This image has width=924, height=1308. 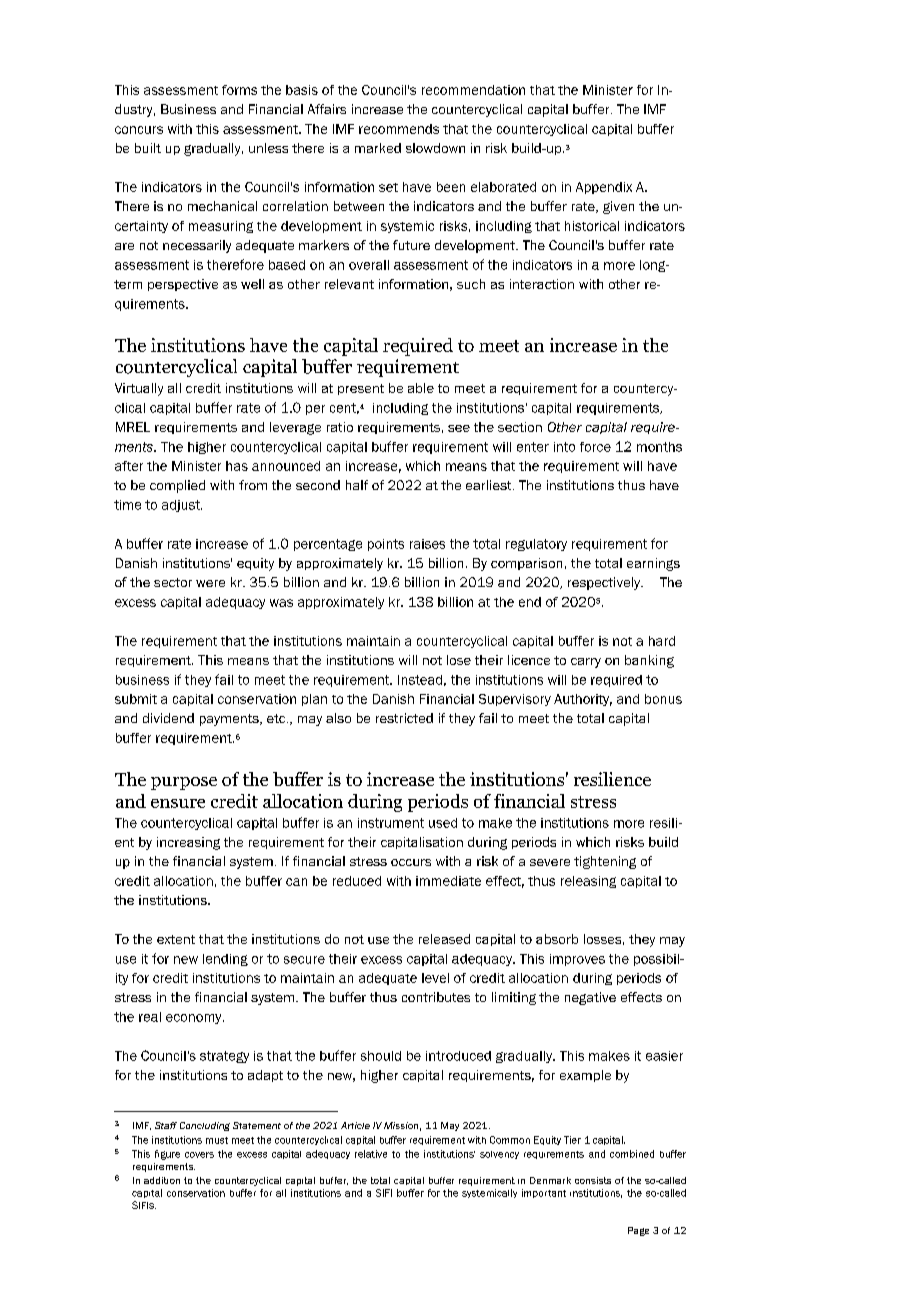 What do you see at coordinates (404, 718) in the image?
I see `restricted` at bounding box center [404, 718].
